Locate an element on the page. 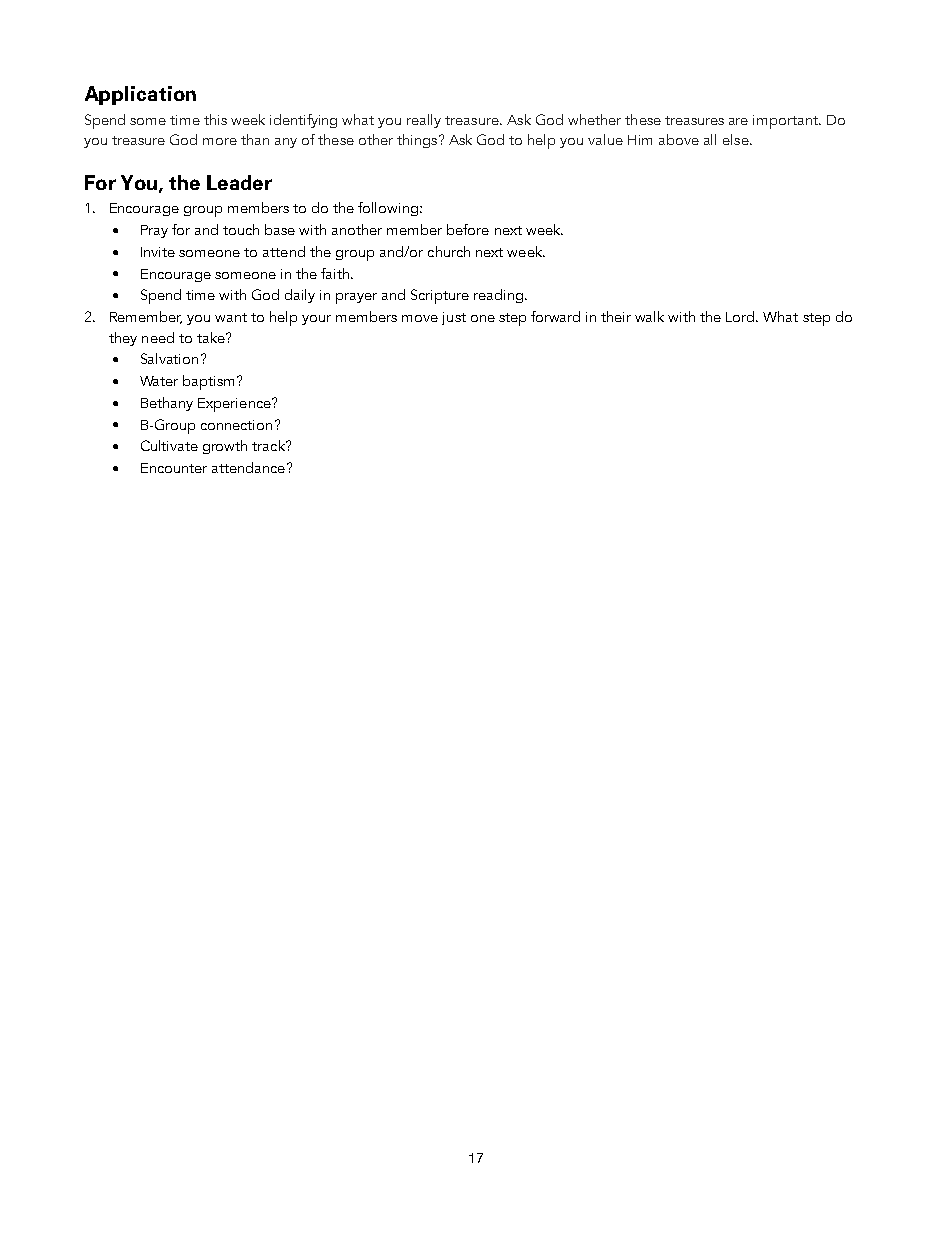 The width and height of the page is (952, 1233). Lord is located at coordinates (741, 316).
